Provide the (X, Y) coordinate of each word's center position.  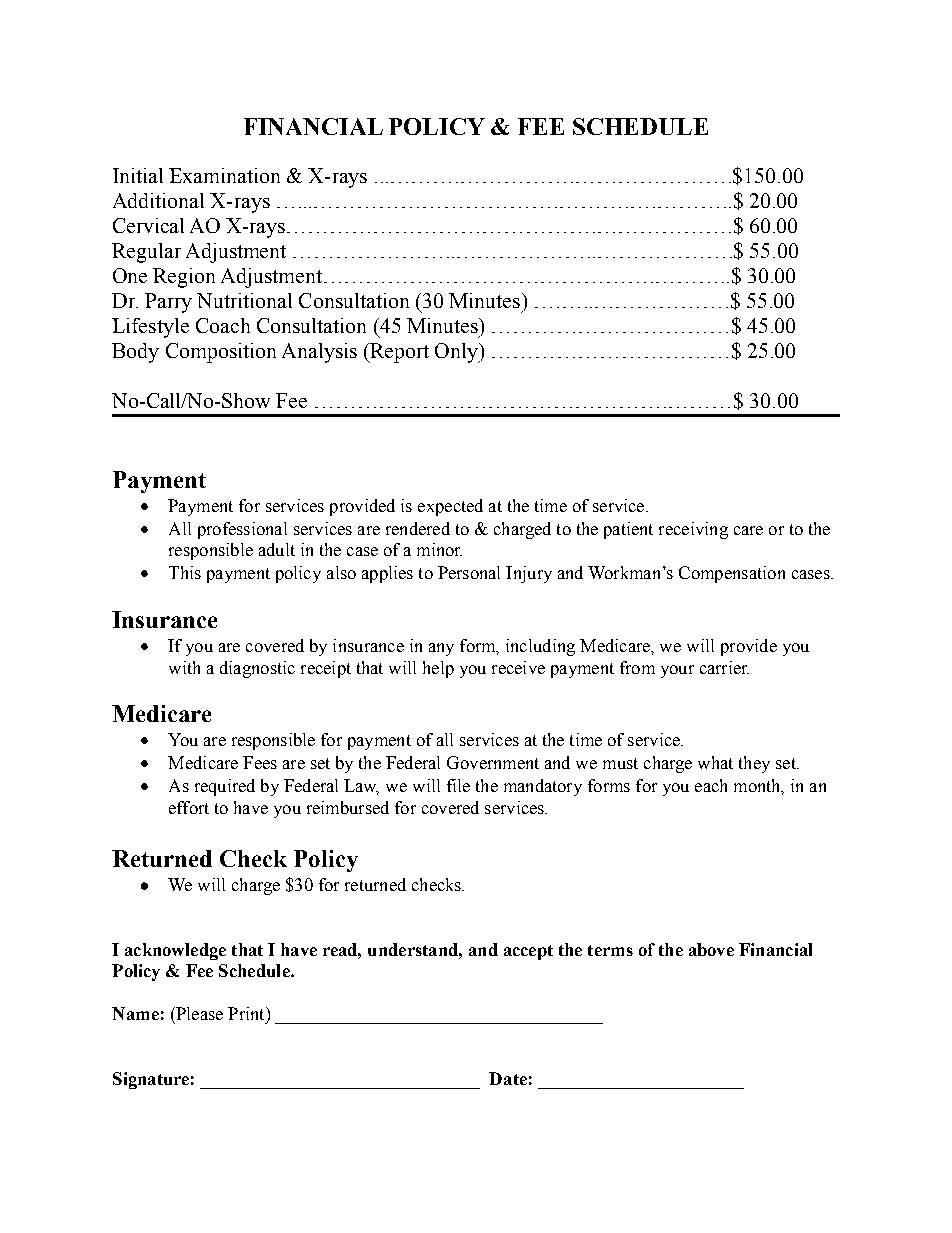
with (184, 667)
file (458, 785)
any (441, 649)
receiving (693, 530)
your (677, 671)
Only (458, 353)
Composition (221, 353)
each (711, 785)
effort (189, 807)
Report (398, 353)
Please (198, 1013)
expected (450, 507)
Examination (224, 175)
